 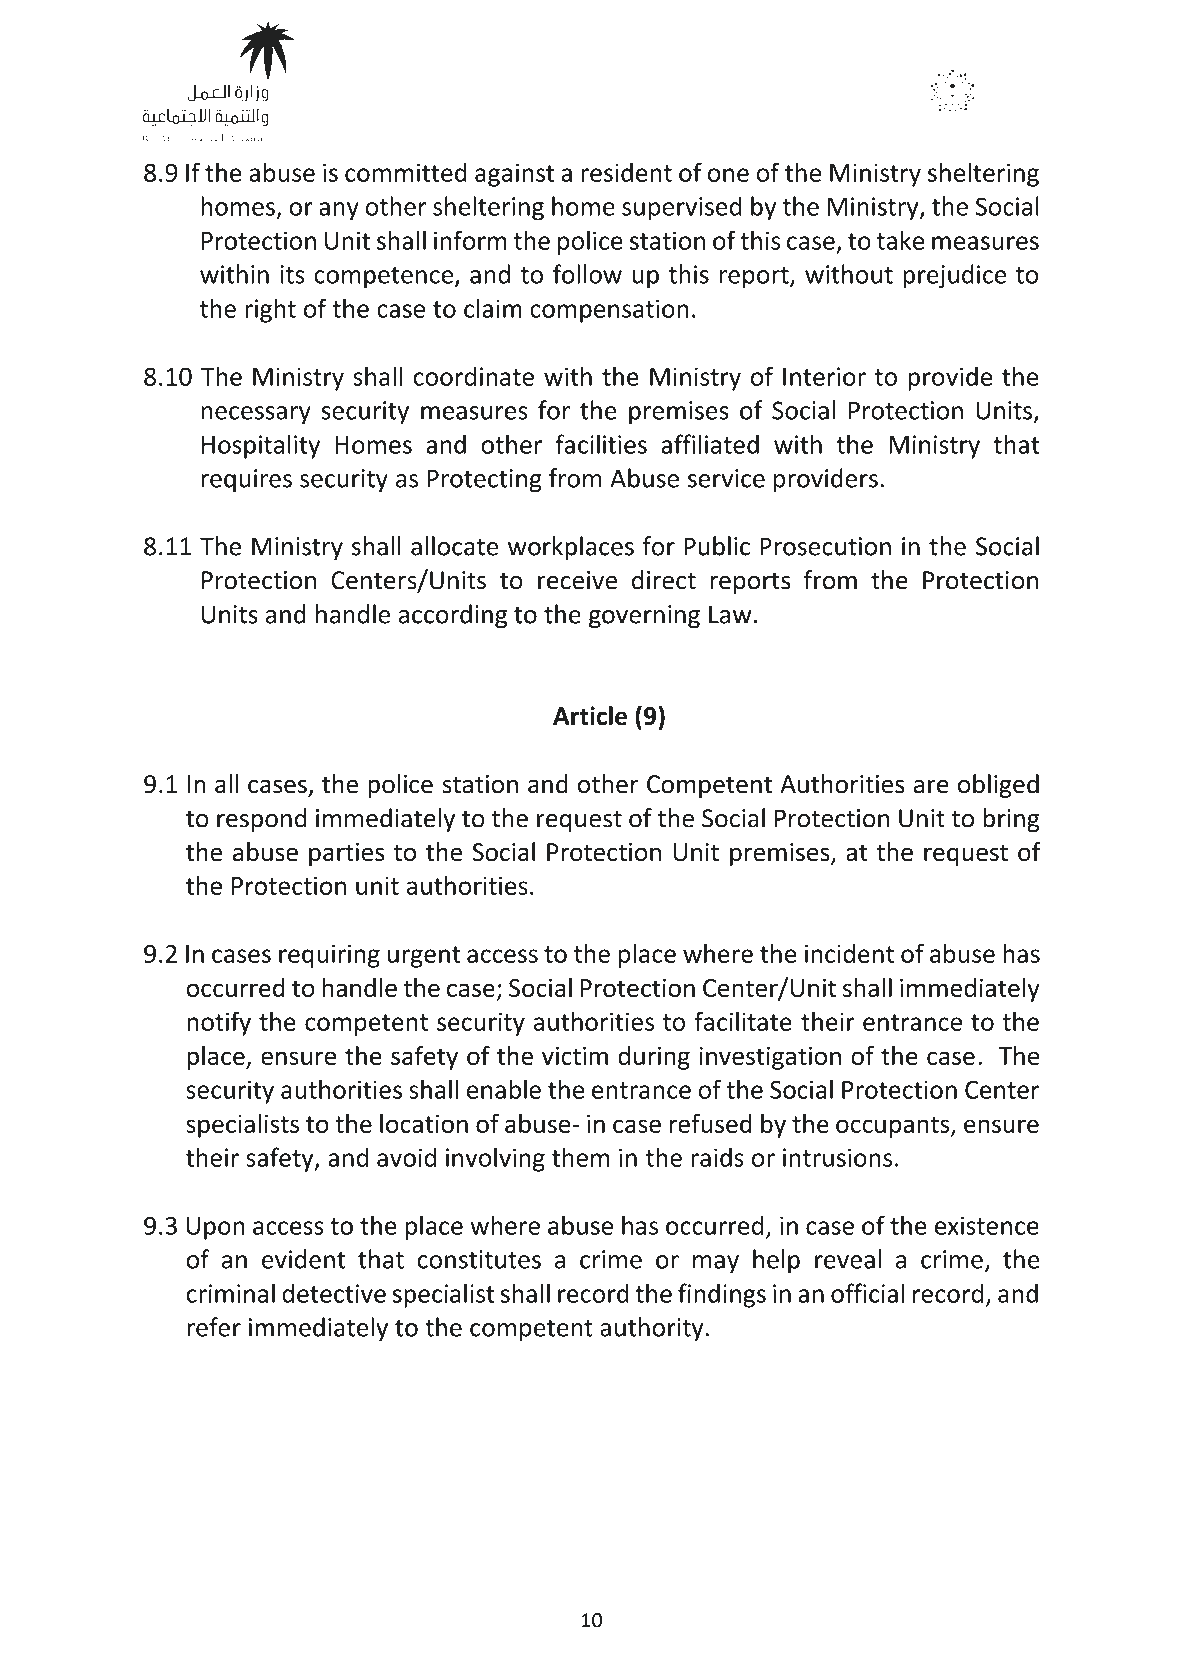 I want to click on any, so click(x=339, y=211).
